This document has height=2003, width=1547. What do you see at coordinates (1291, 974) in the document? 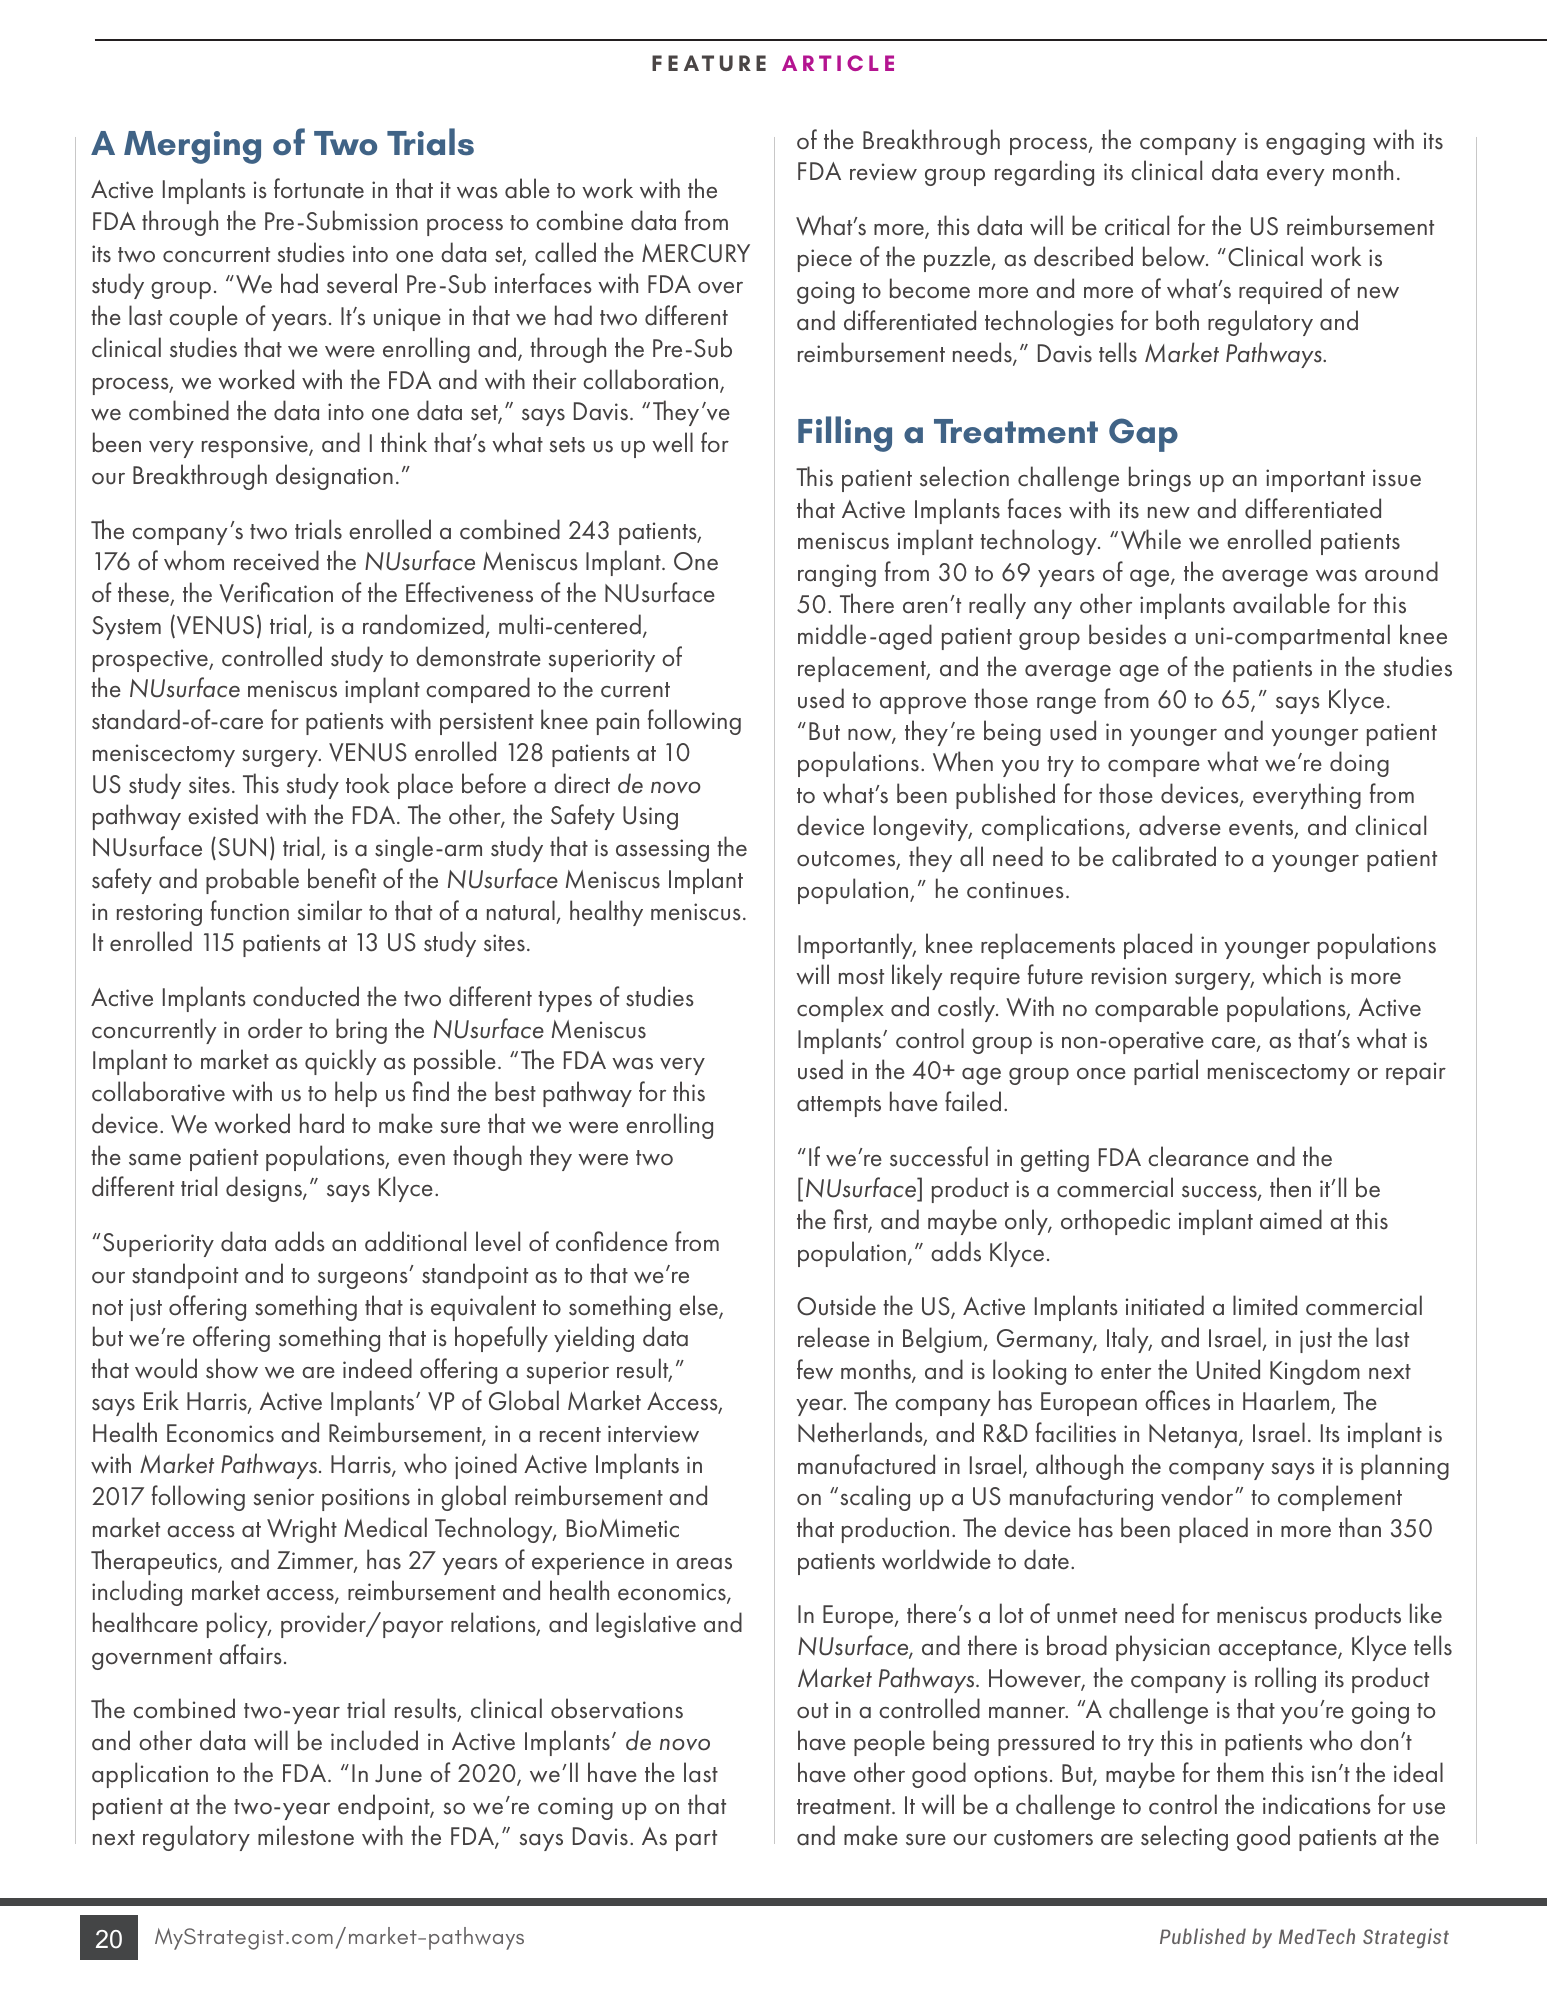
I see `which` at bounding box center [1291, 974].
